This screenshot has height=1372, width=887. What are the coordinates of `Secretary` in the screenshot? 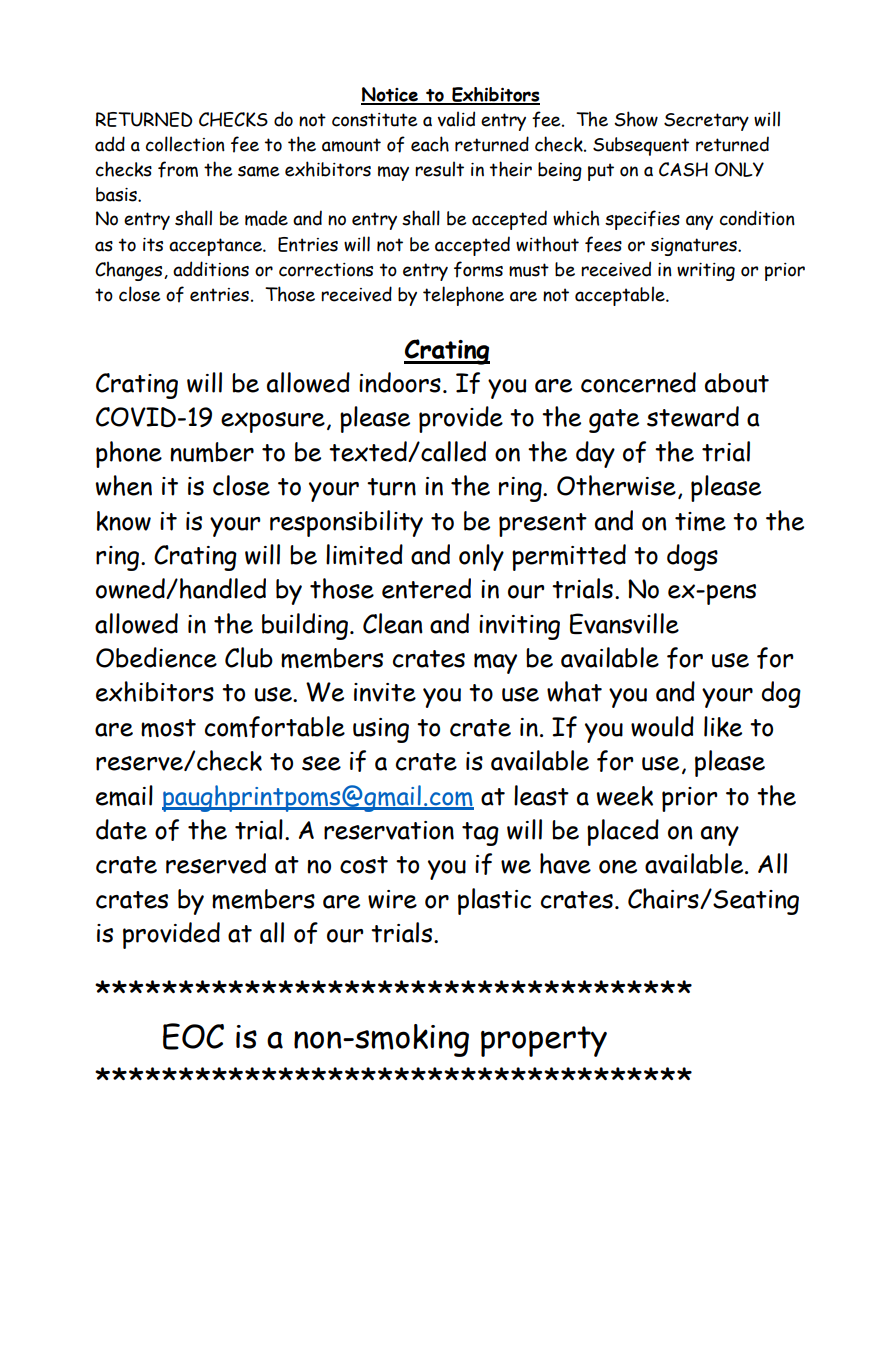 It's located at (706, 122).
